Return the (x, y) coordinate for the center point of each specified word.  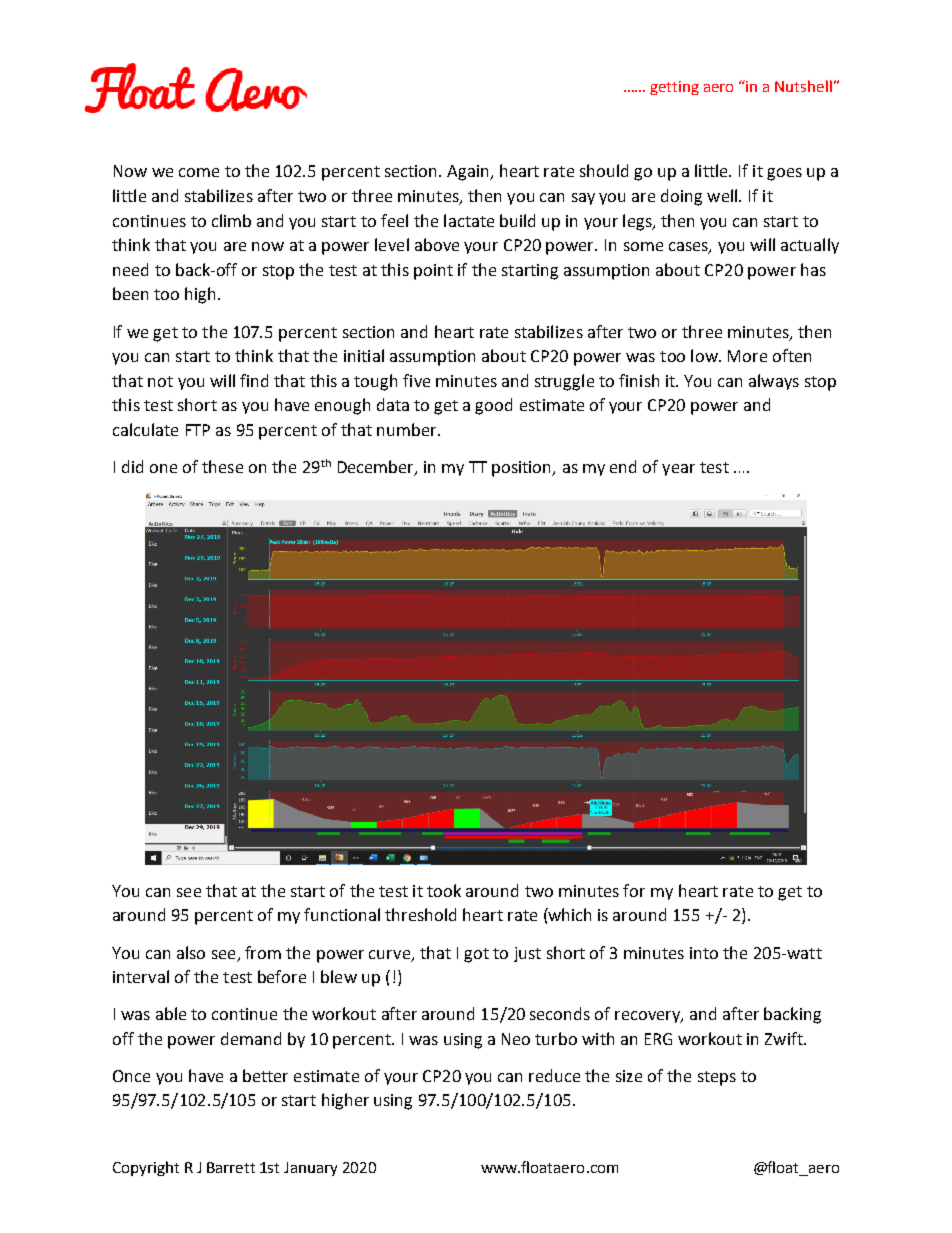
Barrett (231, 1167)
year (678, 470)
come (199, 172)
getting (674, 88)
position (523, 469)
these (222, 466)
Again (469, 173)
